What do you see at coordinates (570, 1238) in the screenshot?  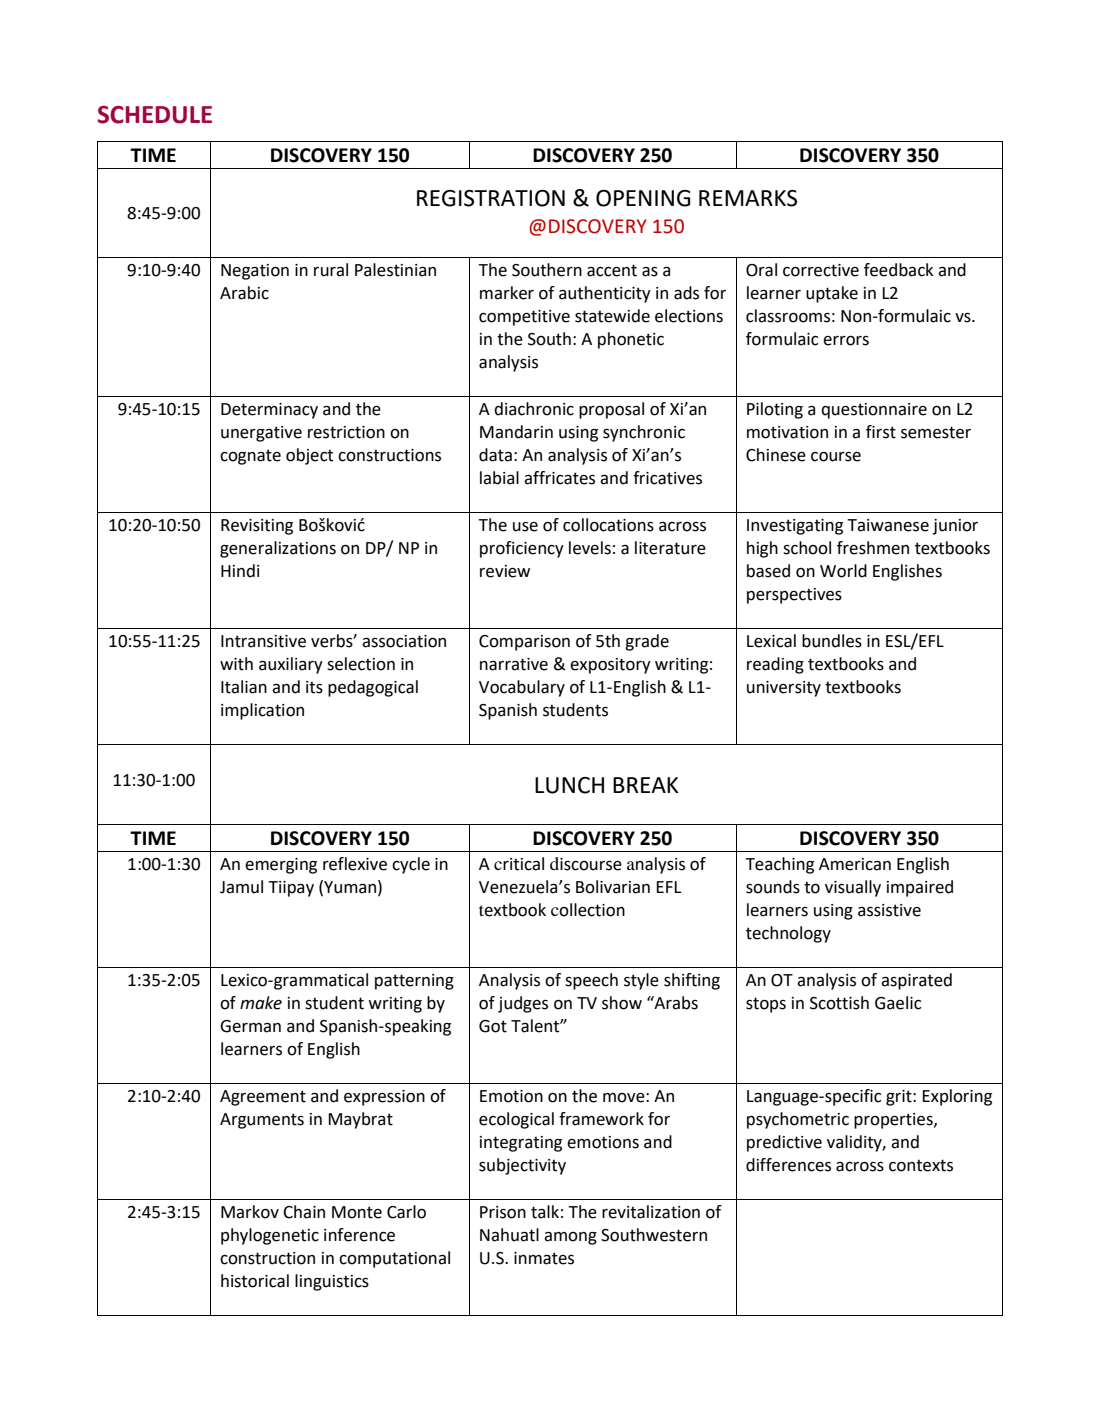 I see `among` at bounding box center [570, 1238].
